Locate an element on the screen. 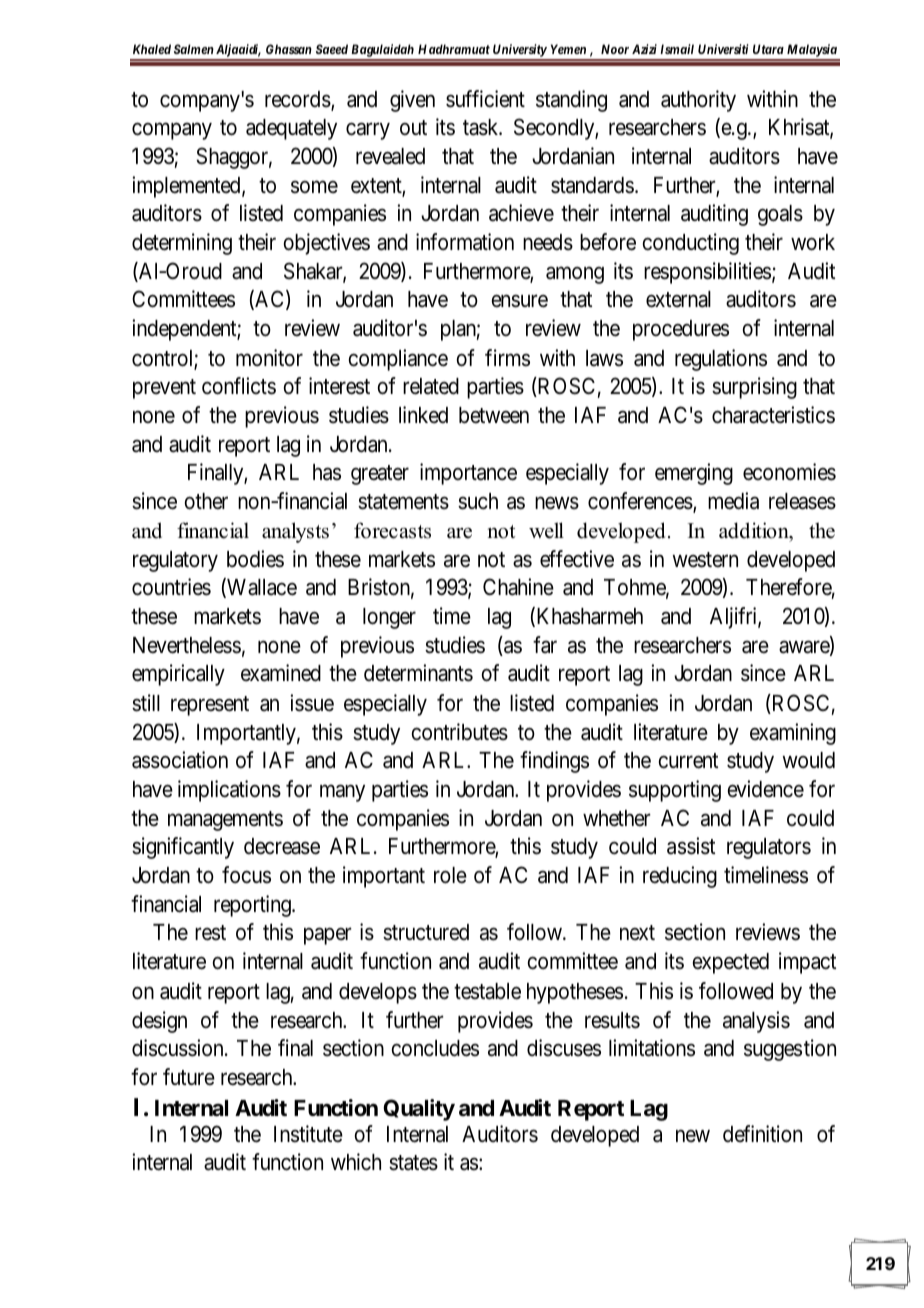 This screenshot has height=1308, width=924. sufficient is located at coordinates (485, 99).
